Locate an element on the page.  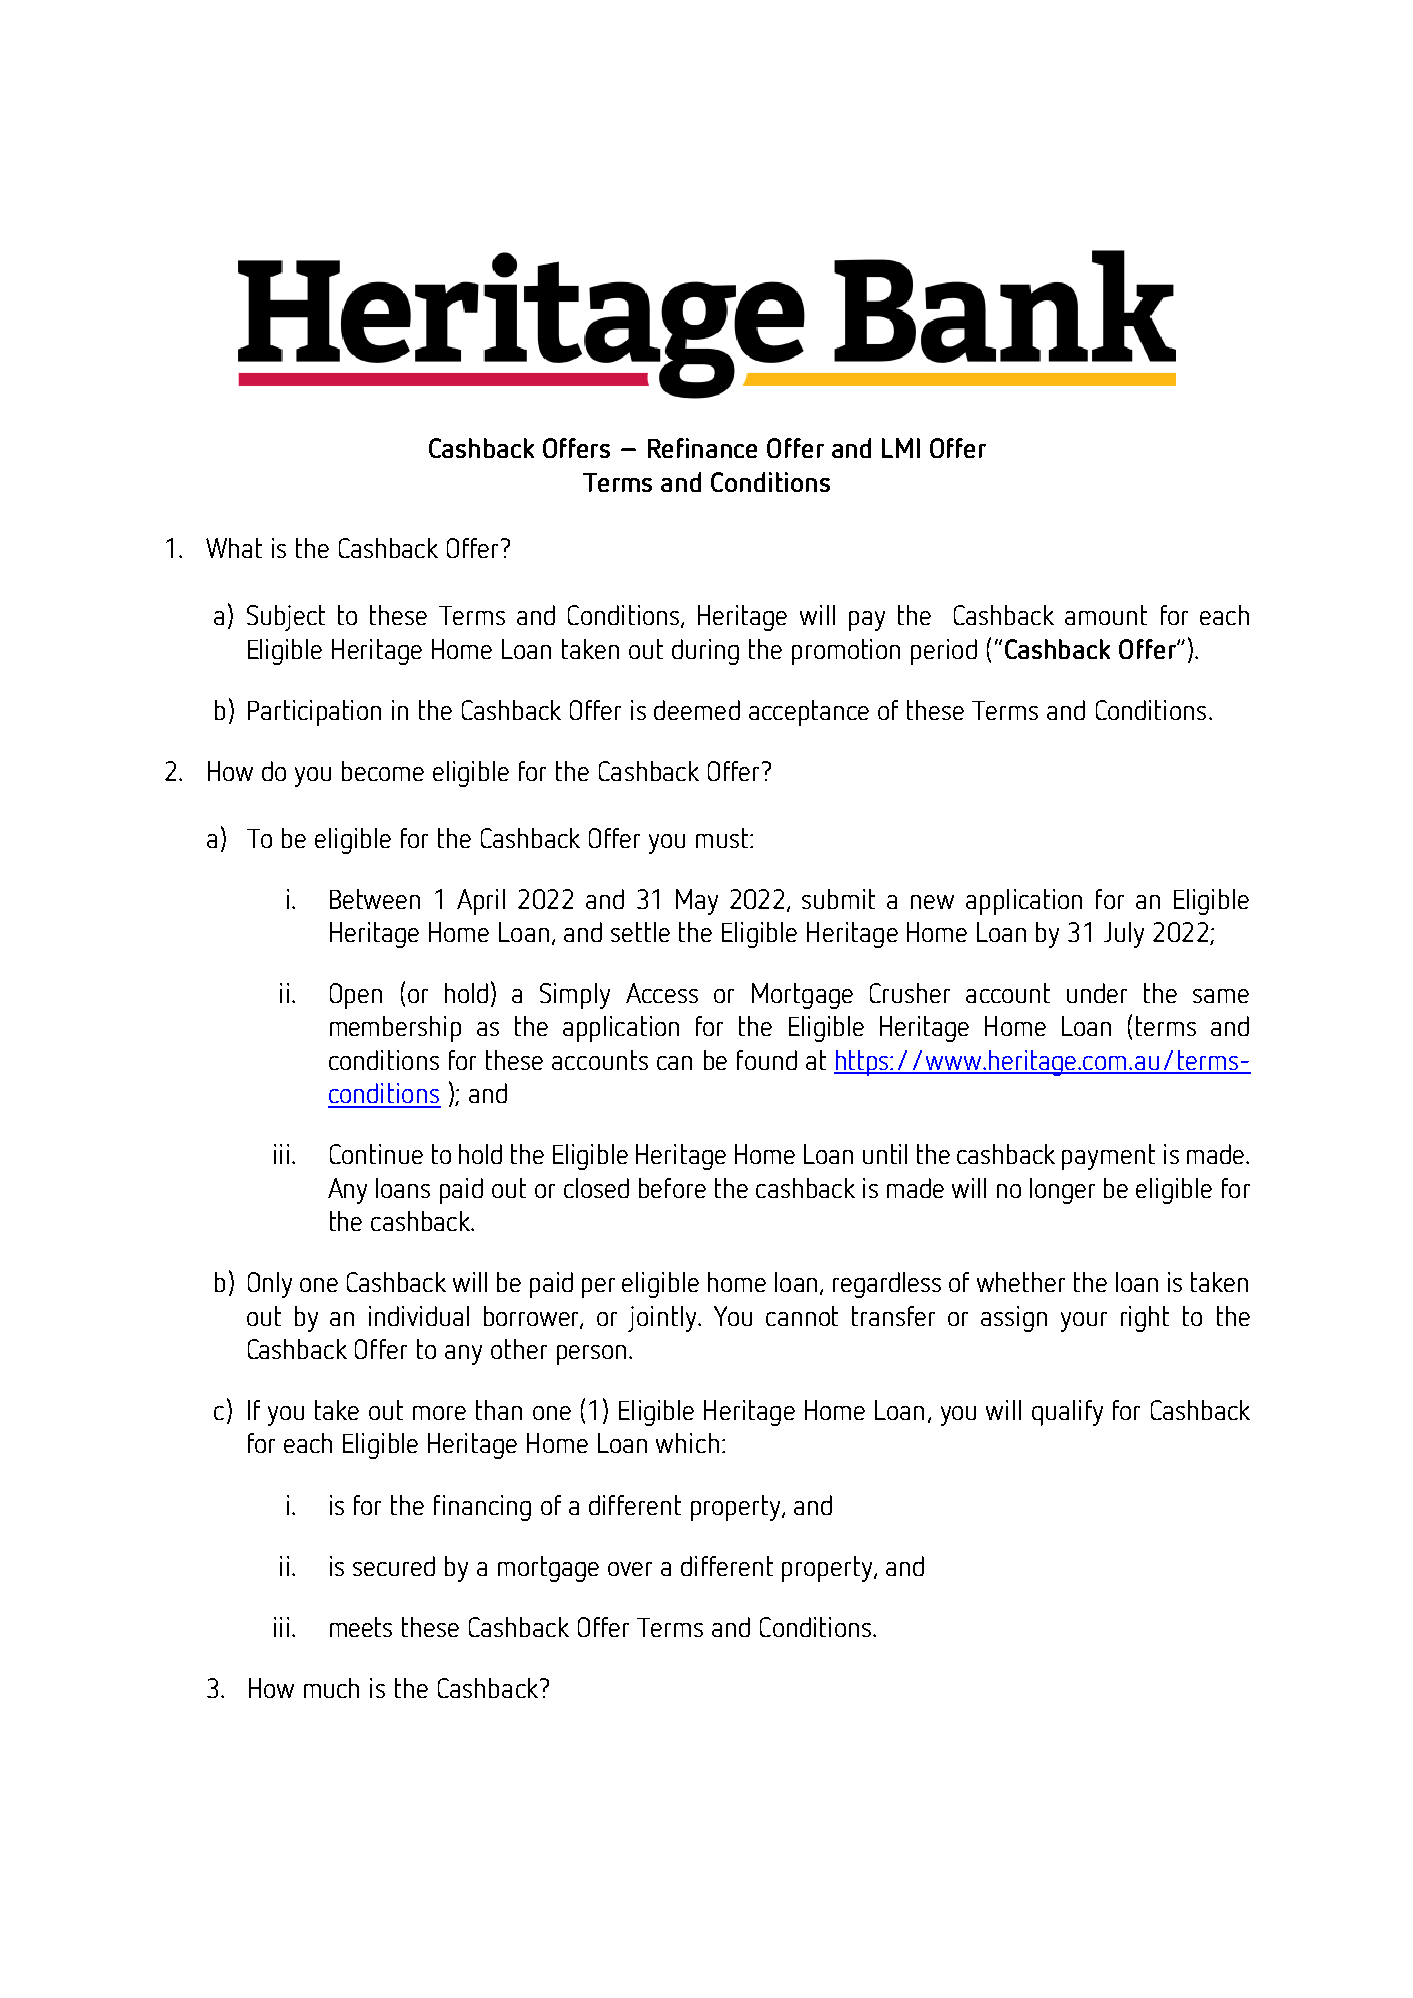
What is located at coordinates (234, 548).
